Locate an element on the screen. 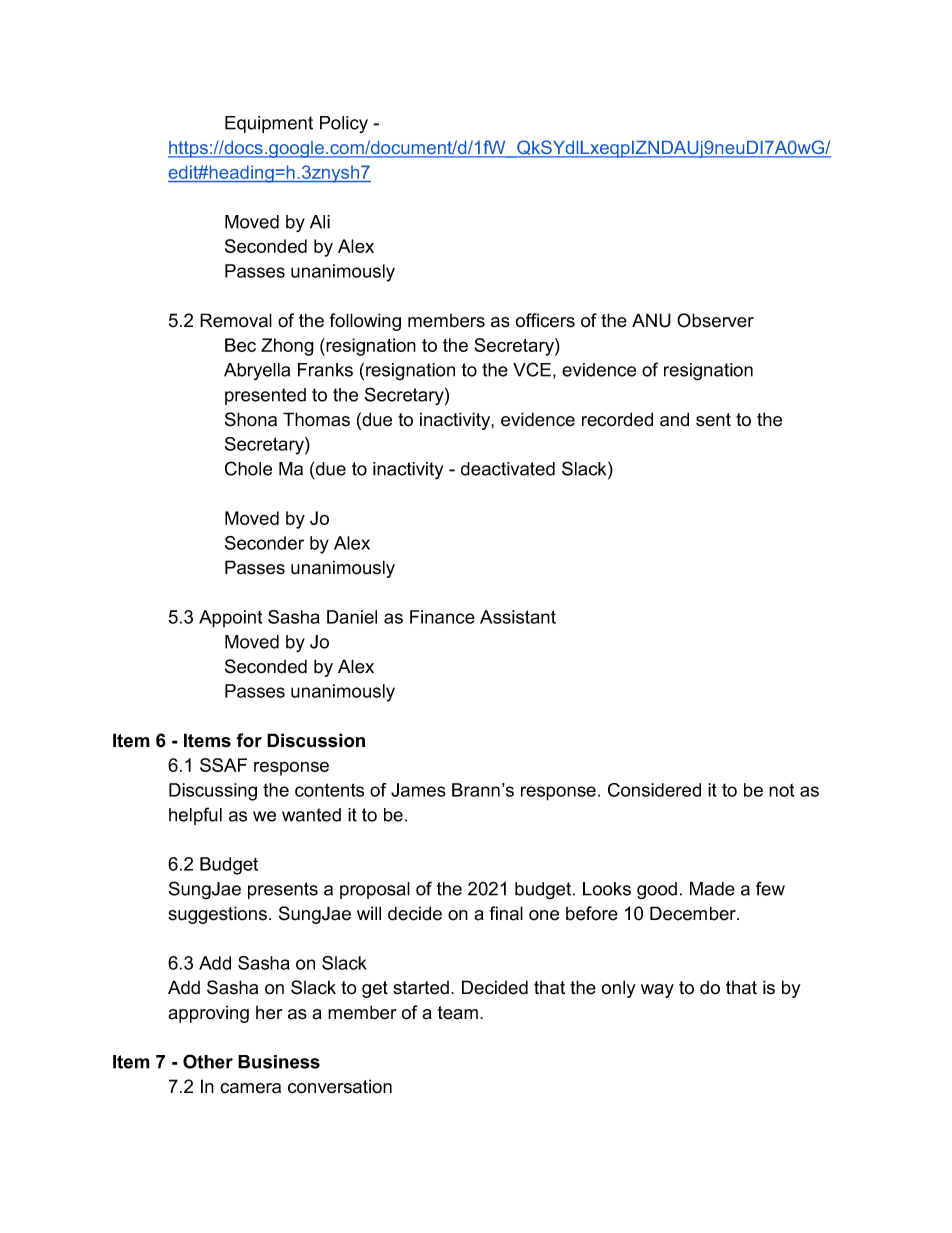  Policy is located at coordinates (344, 124).
